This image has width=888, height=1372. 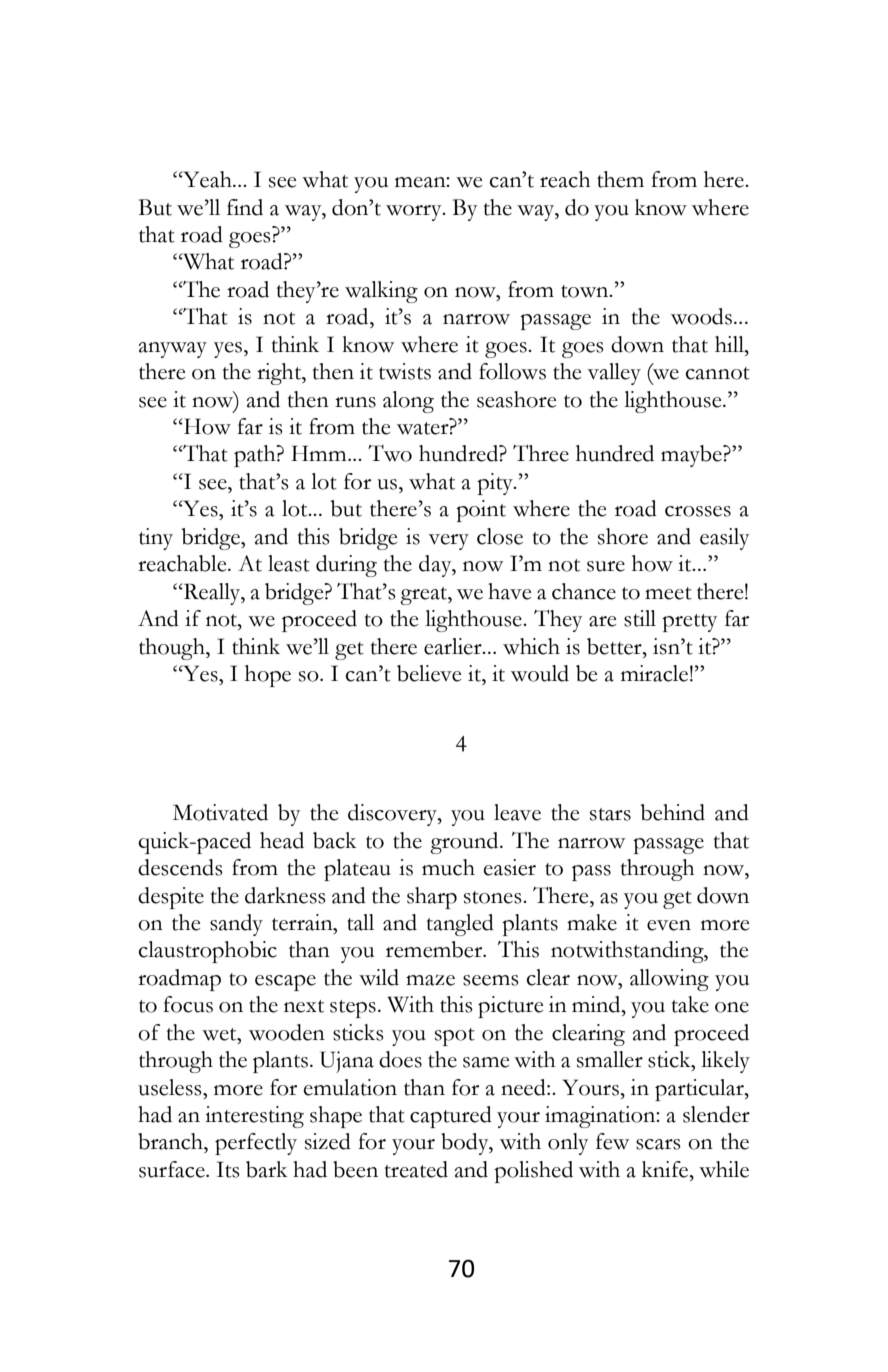 What do you see at coordinates (245, 207) in the image?
I see `find` at bounding box center [245, 207].
